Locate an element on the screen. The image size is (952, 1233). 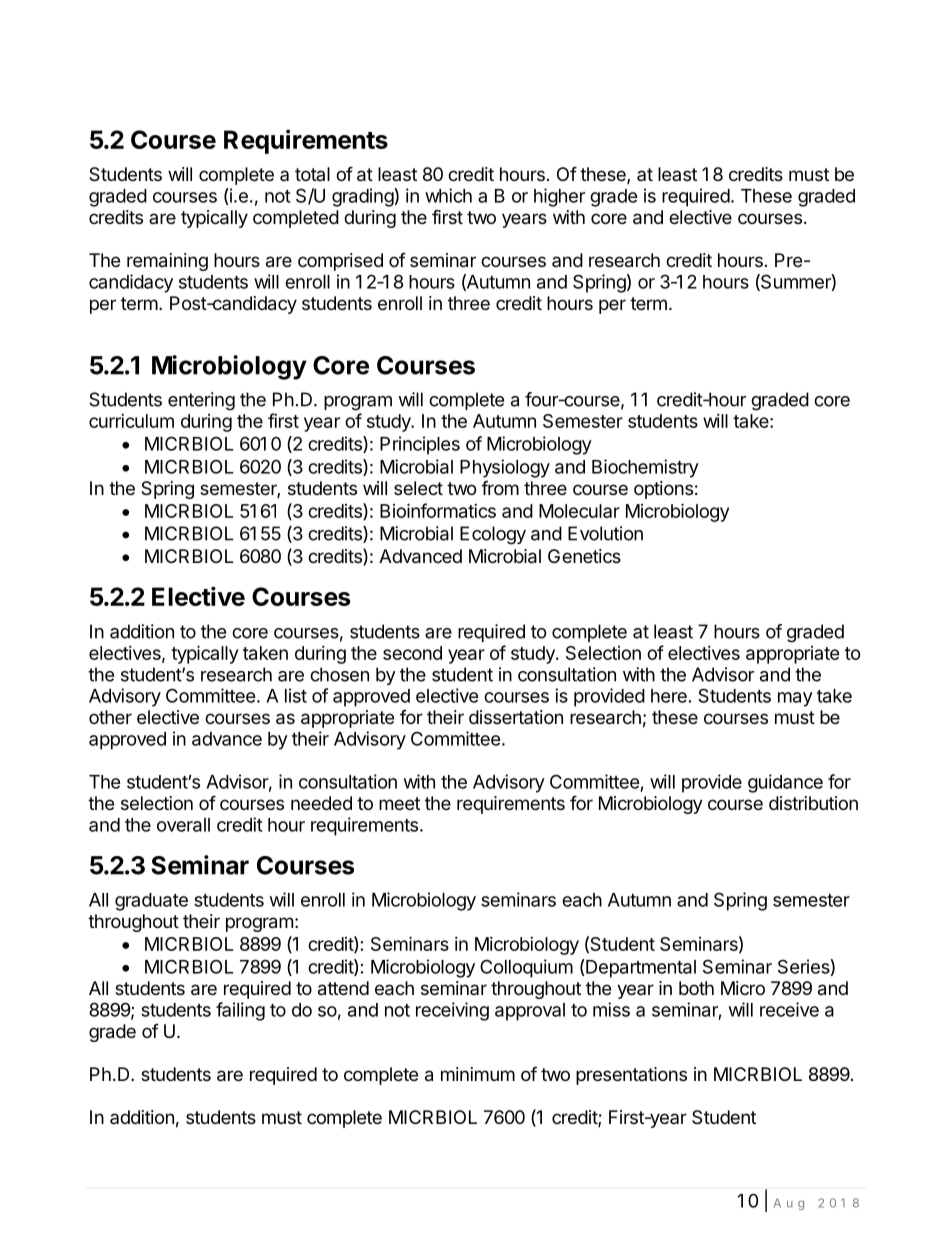
meet is located at coordinates (399, 803).
